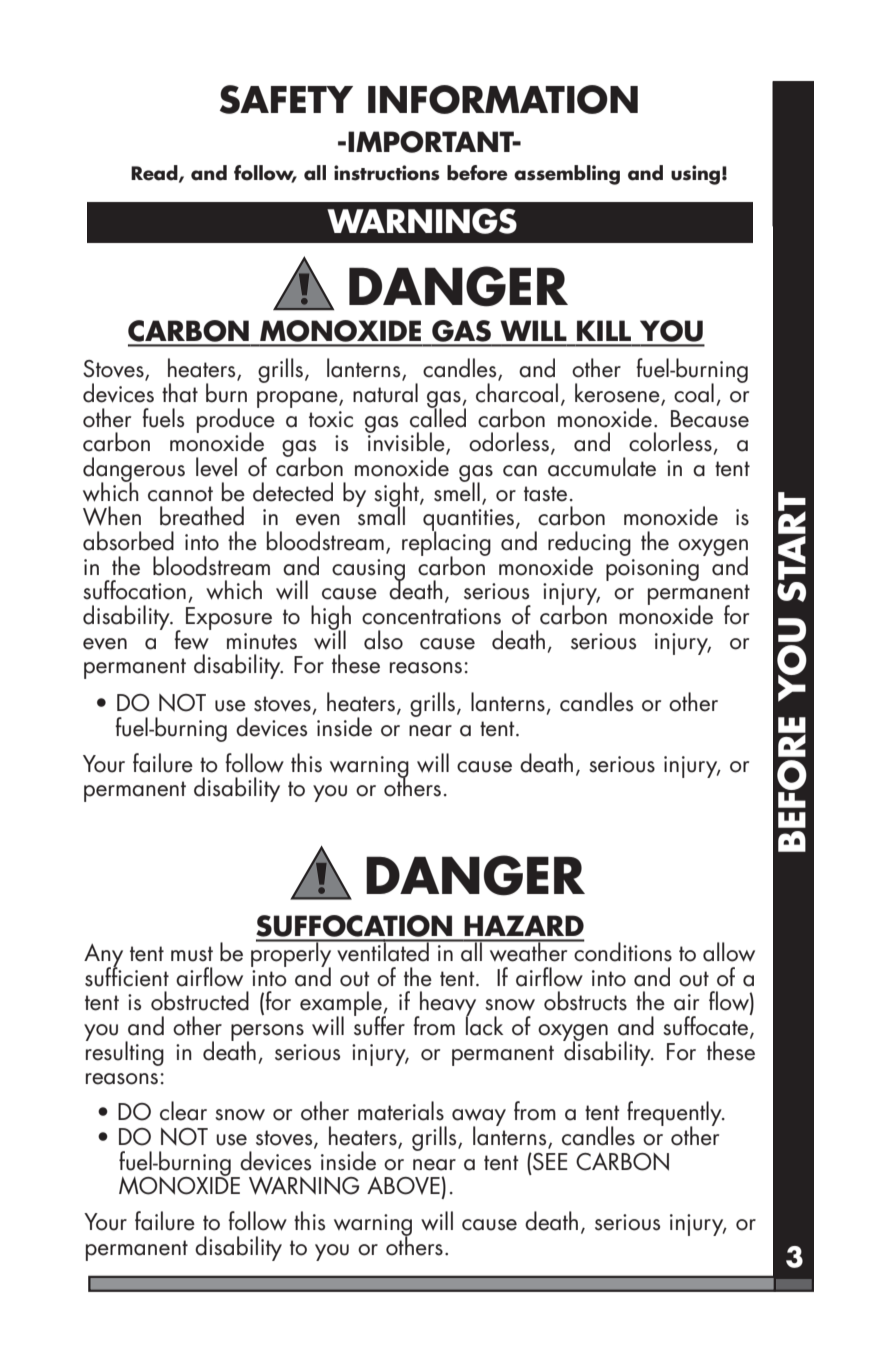  I want to click on ABOVE, so click(404, 1186).
